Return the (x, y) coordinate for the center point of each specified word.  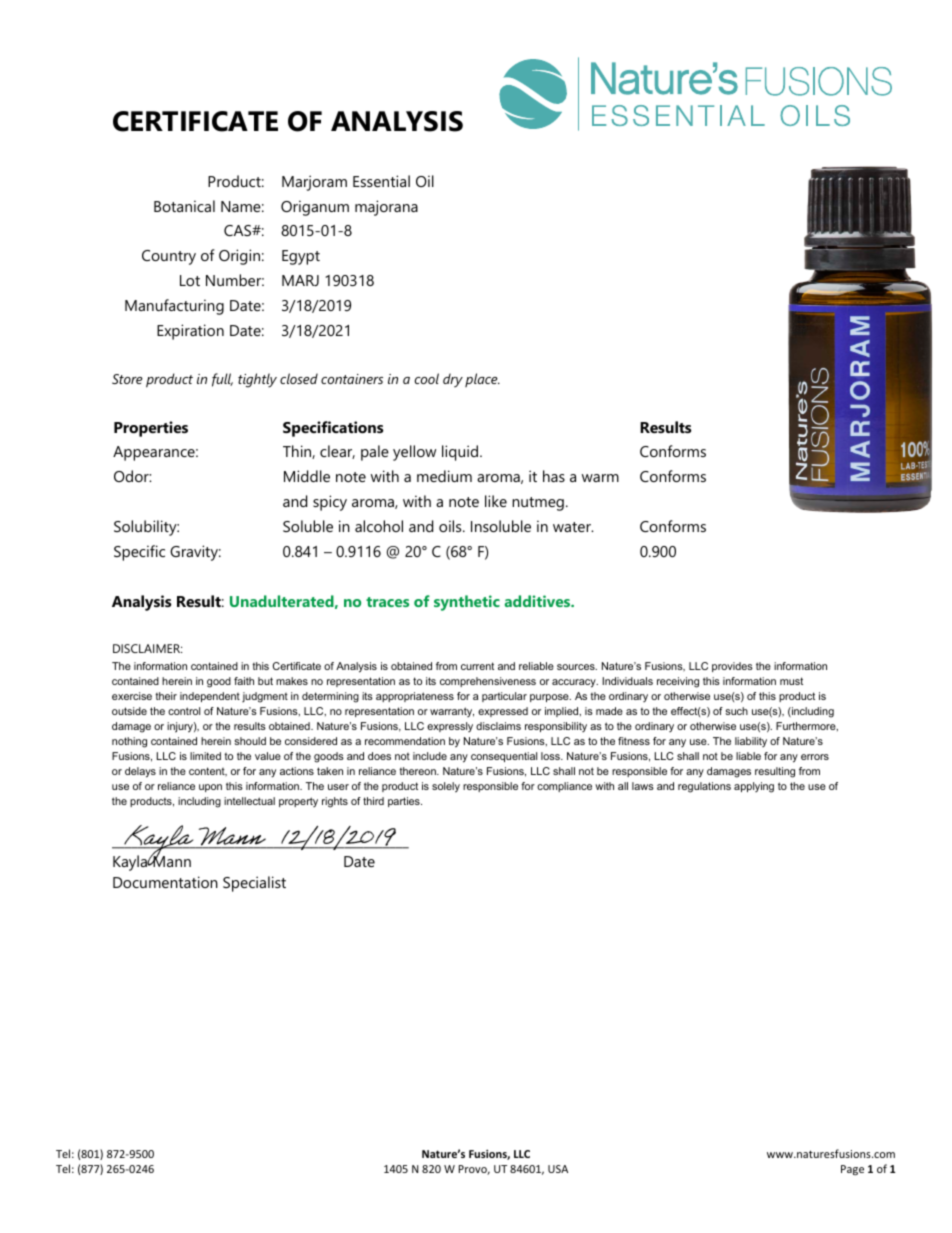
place (482, 380)
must (791, 681)
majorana (386, 208)
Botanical (184, 206)
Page (852, 1170)
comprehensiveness (488, 682)
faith (244, 681)
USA (558, 1169)
